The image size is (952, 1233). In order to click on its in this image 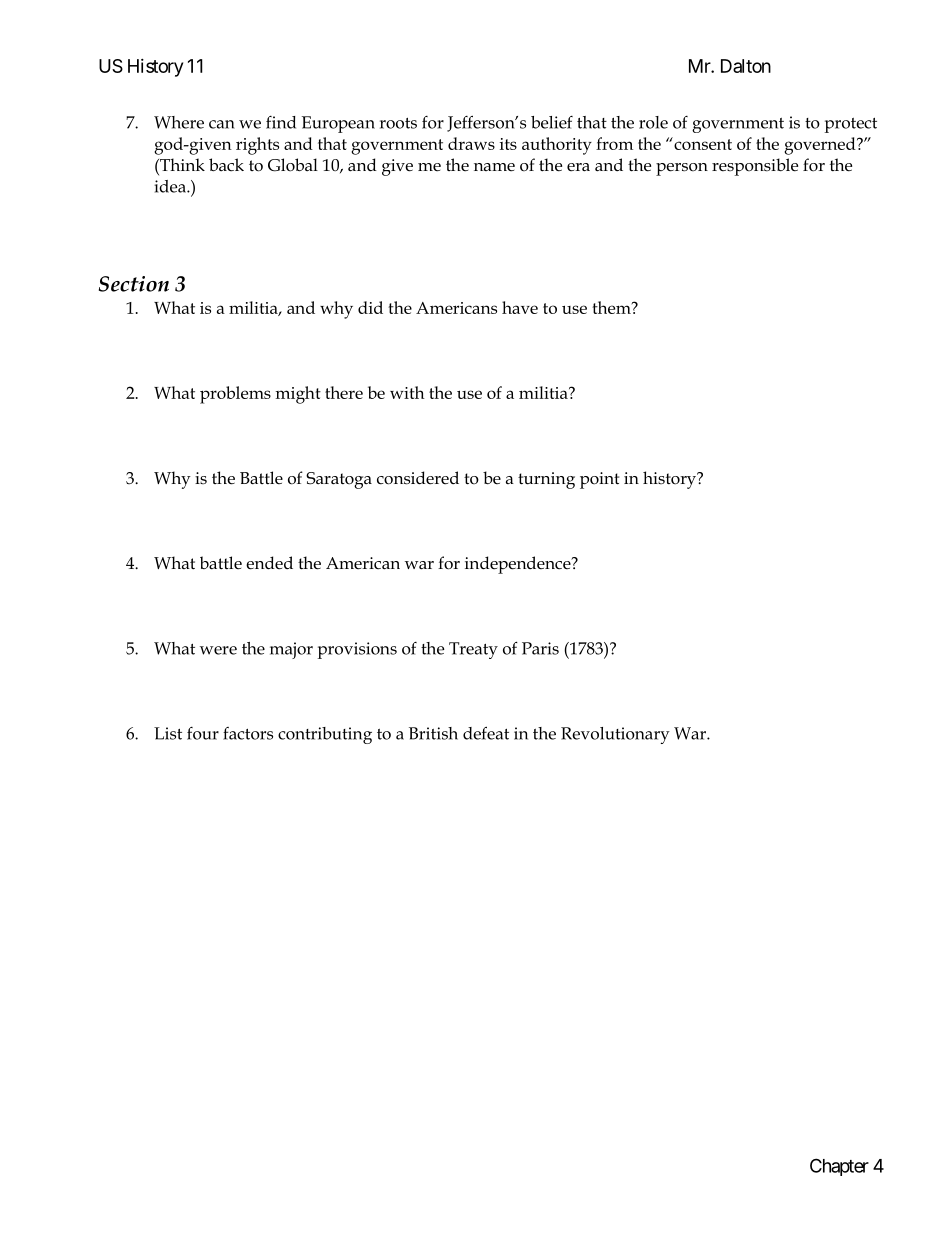, I will do `click(508, 144)`.
